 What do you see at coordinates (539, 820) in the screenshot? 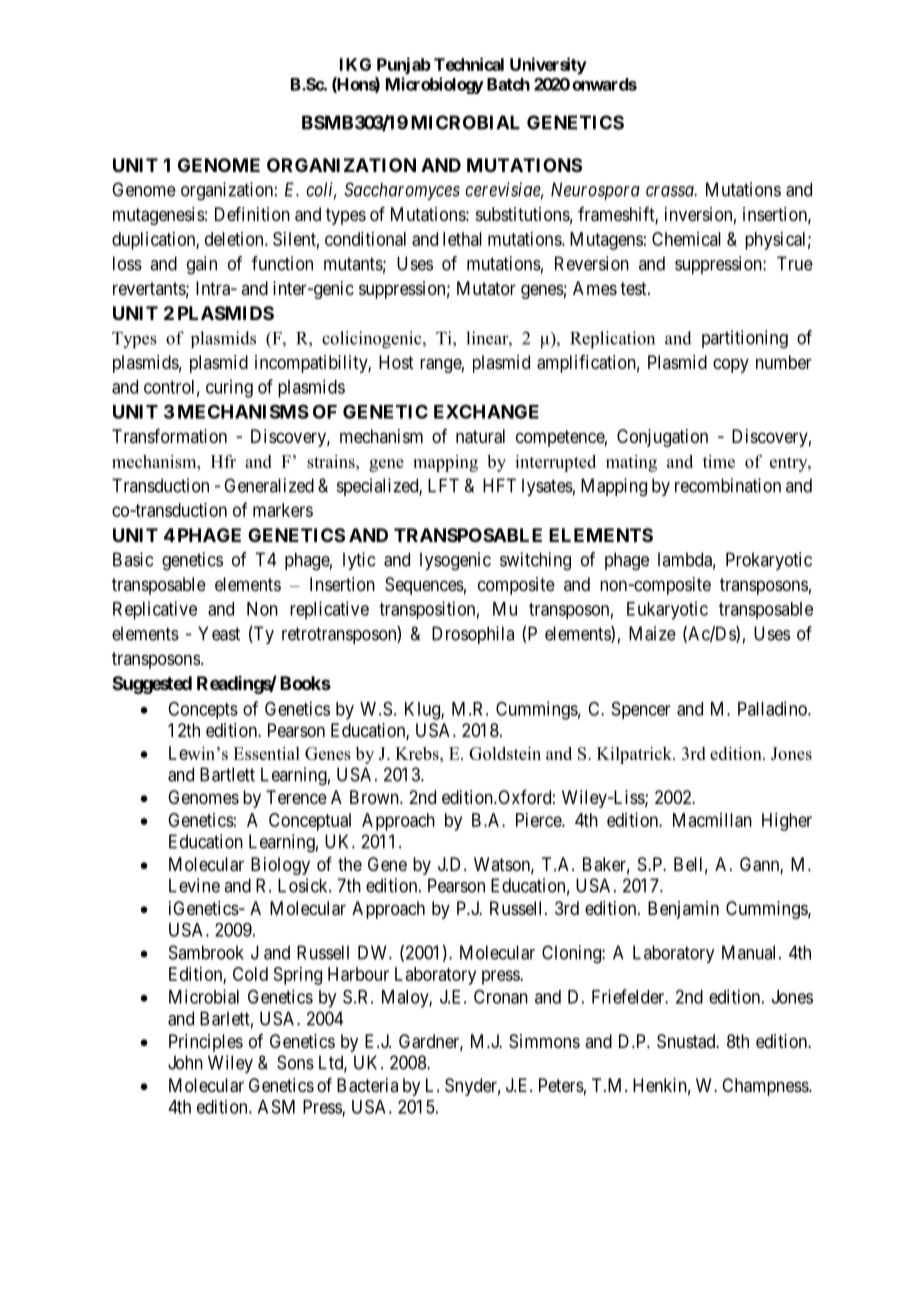
I see `Pierce` at bounding box center [539, 820].
